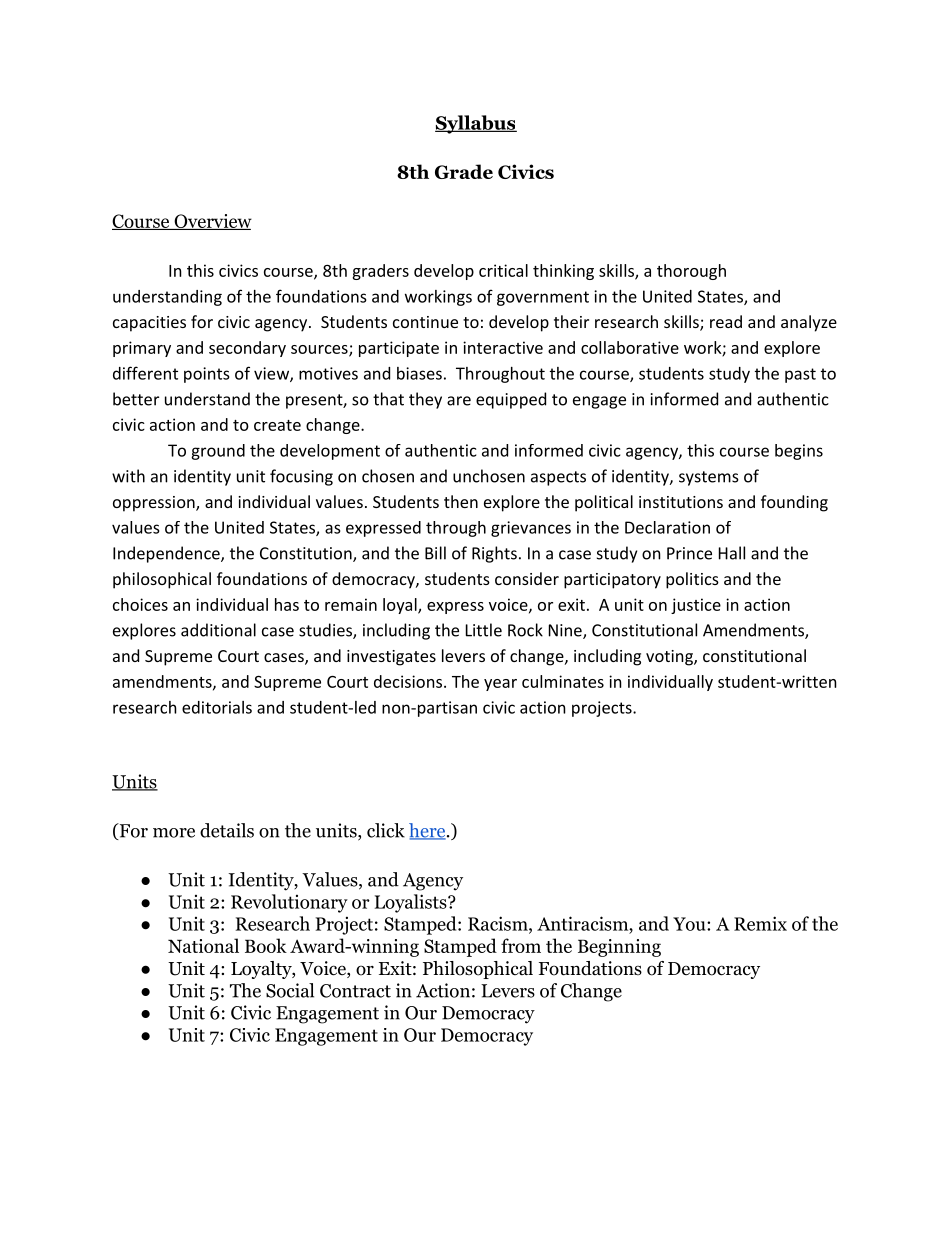  What do you see at coordinates (476, 124) in the screenshot?
I see `Syllabus` at bounding box center [476, 124].
